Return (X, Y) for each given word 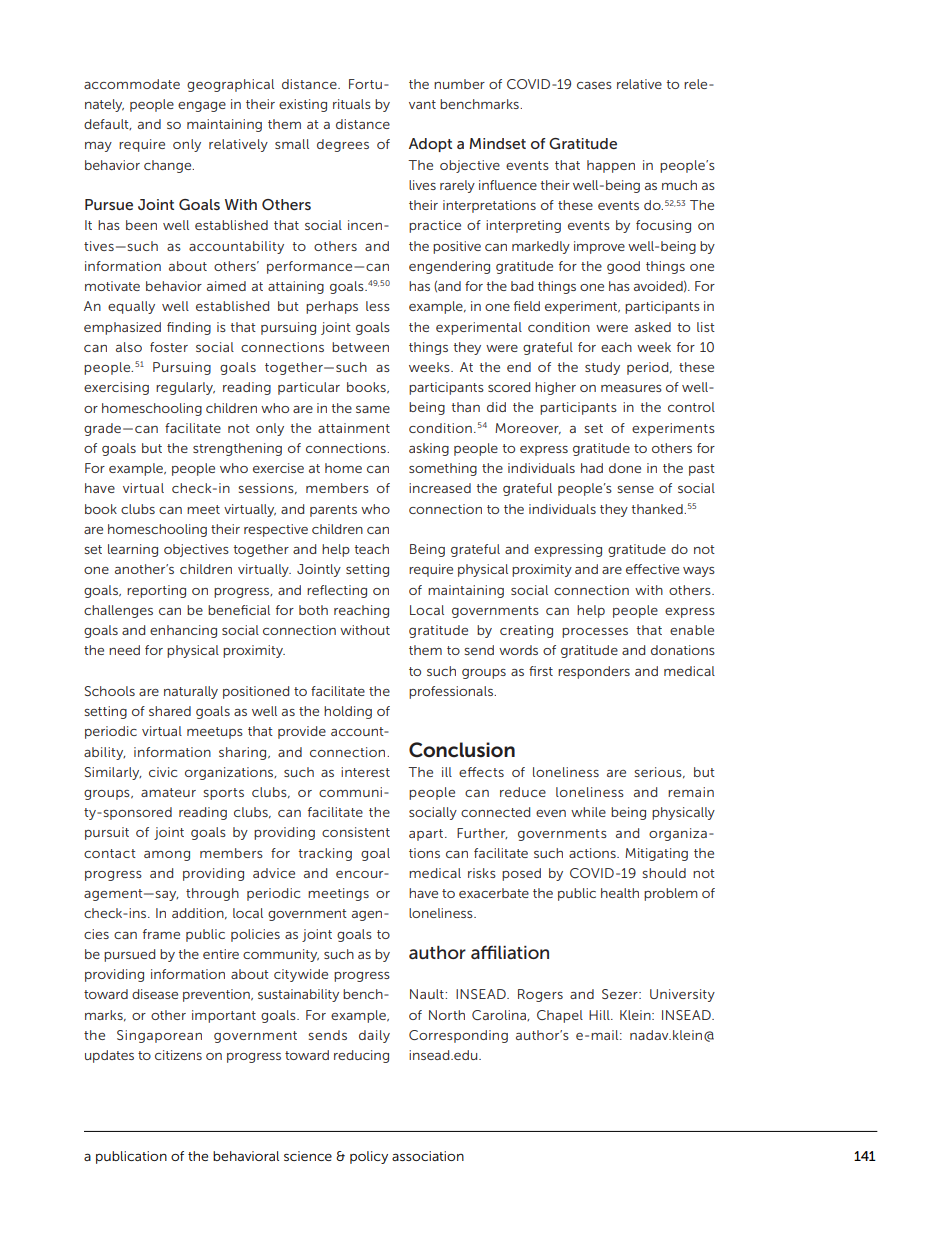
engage (202, 107)
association (428, 1156)
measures (631, 388)
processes (595, 633)
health (620, 893)
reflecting (337, 591)
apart (427, 835)
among (167, 856)
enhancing (183, 631)
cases (594, 85)
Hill (600, 1015)
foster (169, 347)
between (360, 347)
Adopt (430, 145)
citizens (178, 1055)
